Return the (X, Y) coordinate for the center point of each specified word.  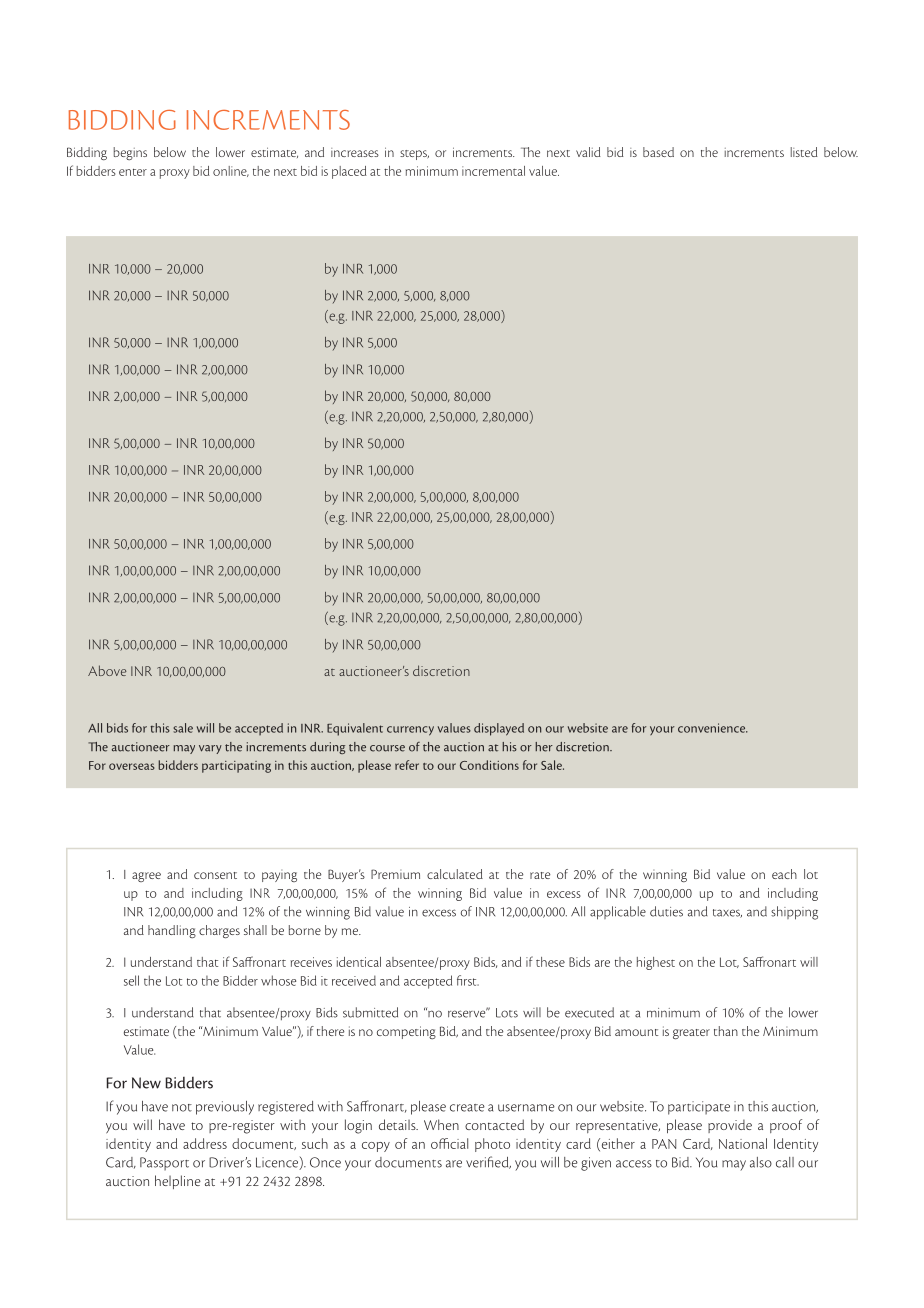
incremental (493, 171)
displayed (499, 729)
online (231, 171)
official (449, 1143)
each (784, 874)
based (658, 152)
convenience (713, 728)
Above (107, 670)
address (205, 1143)
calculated (455, 874)
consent (215, 875)
